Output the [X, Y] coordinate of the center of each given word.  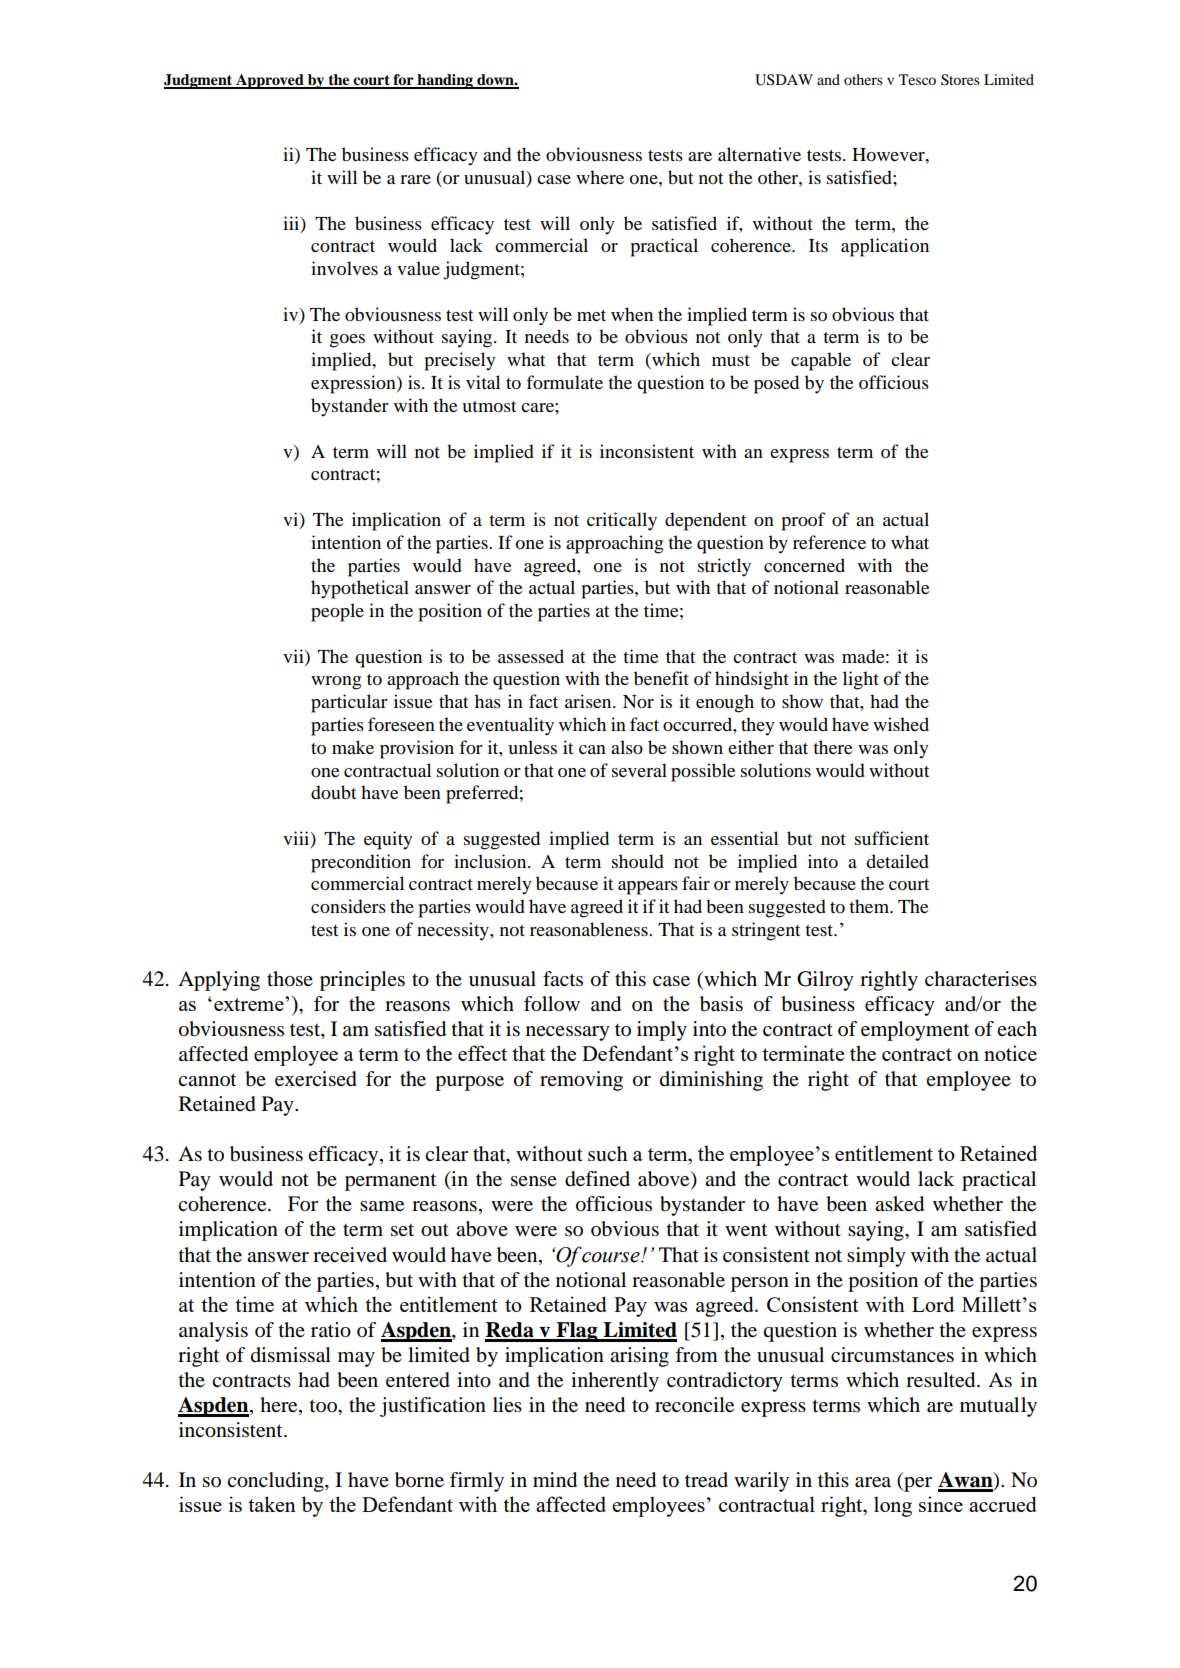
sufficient [892, 838]
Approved [270, 81]
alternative [759, 154]
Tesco [917, 79]
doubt [333, 792]
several [639, 770]
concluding [276, 1482]
